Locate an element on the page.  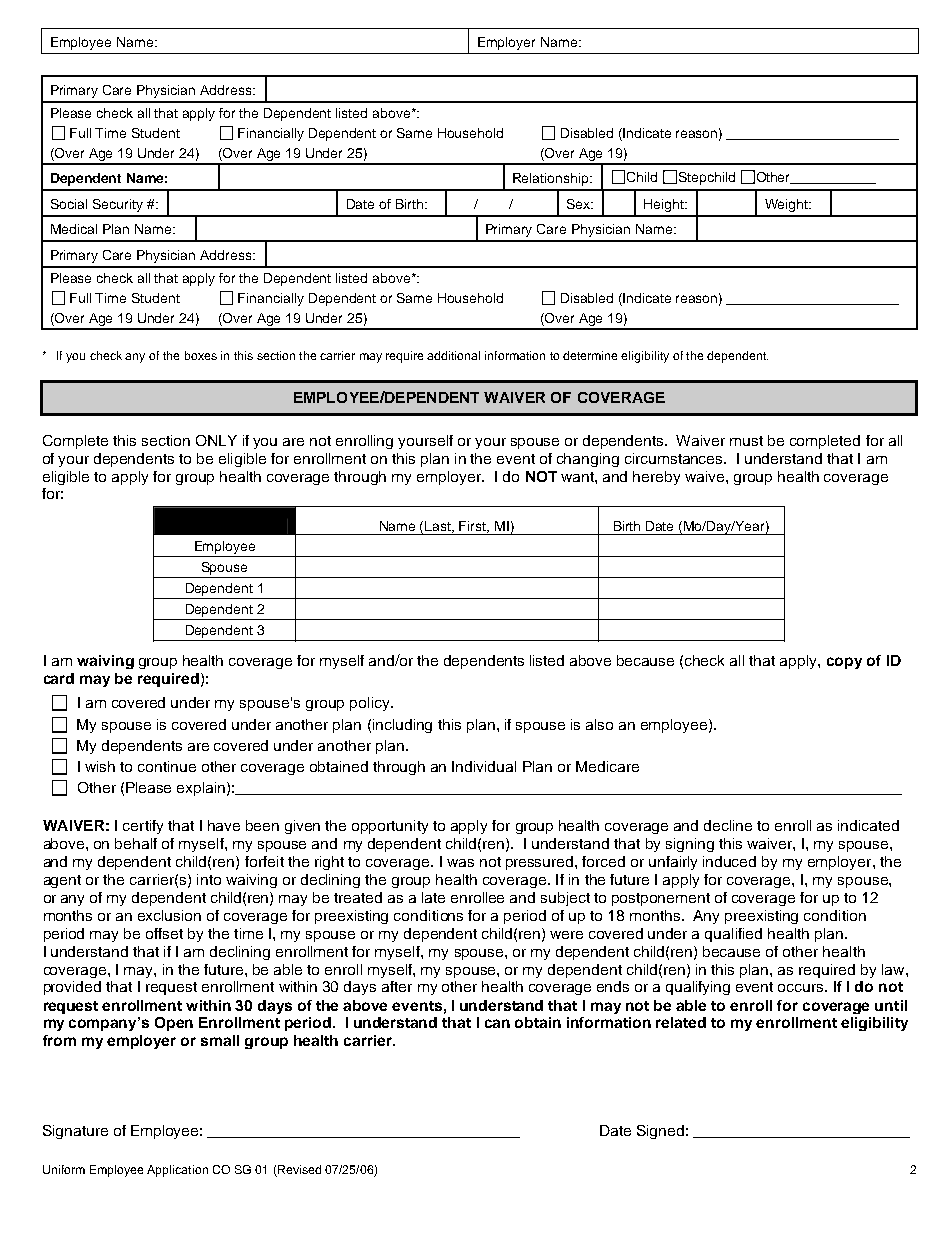
Relationship is located at coordinates (552, 179).
